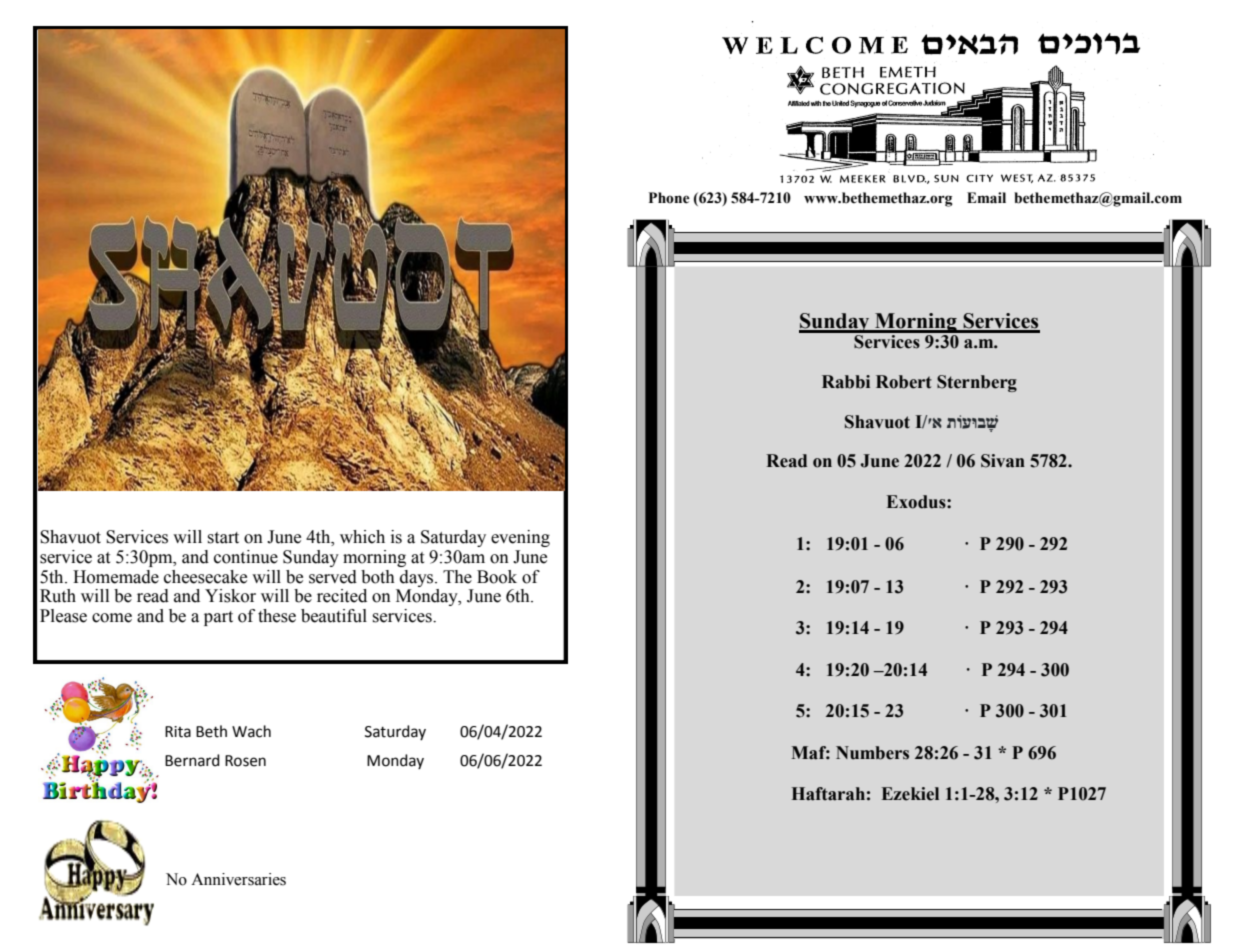  What do you see at coordinates (1003, 461) in the screenshot?
I see `Sivan` at bounding box center [1003, 461].
